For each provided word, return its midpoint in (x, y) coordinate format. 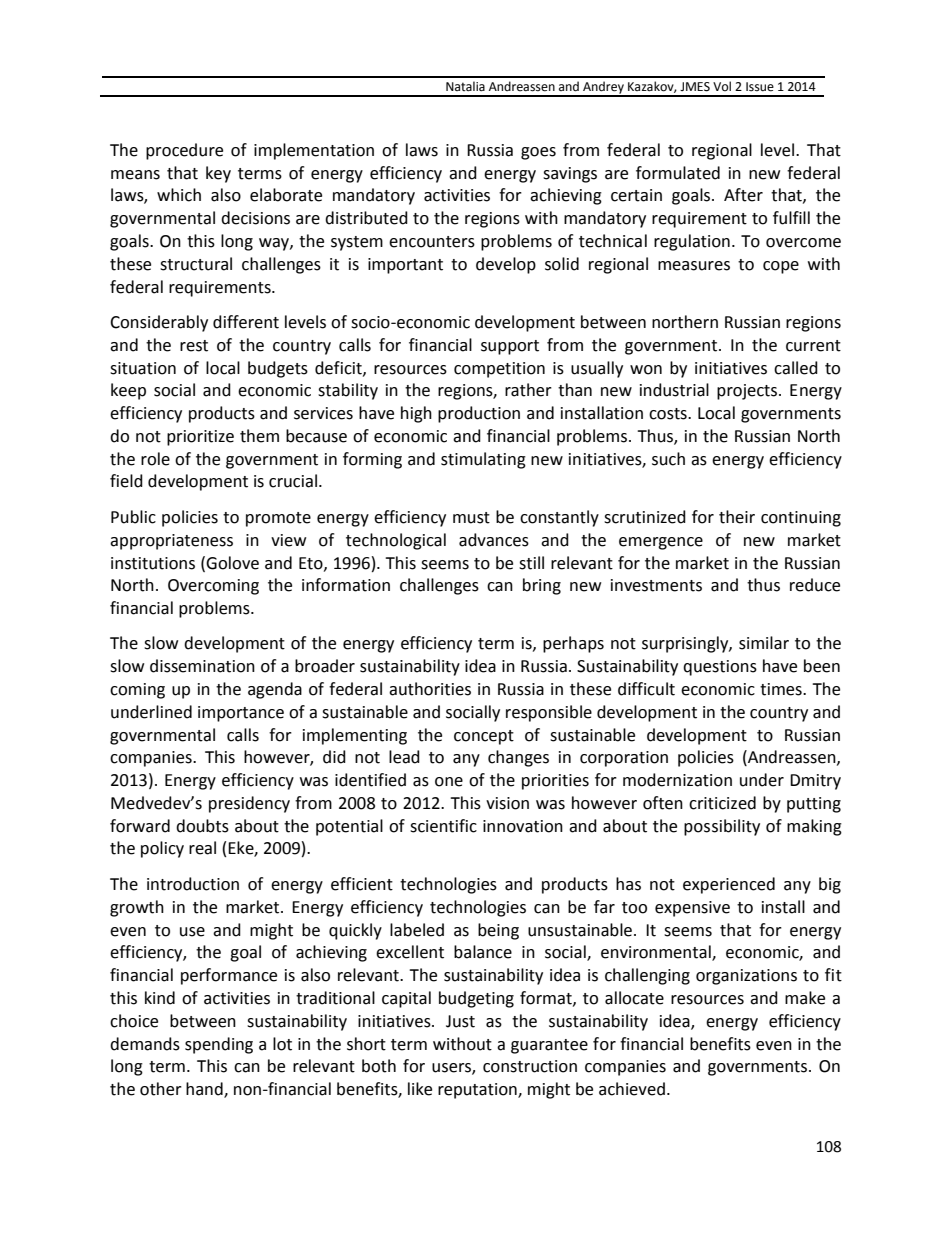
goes (538, 153)
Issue (760, 87)
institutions (153, 563)
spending (219, 1045)
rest (194, 346)
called (796, 368)
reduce (815, 585)
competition (499, 370)
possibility (722, 827)
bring (542, 586)
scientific (443, 826)
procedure (184, 151)
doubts (202, 826)
